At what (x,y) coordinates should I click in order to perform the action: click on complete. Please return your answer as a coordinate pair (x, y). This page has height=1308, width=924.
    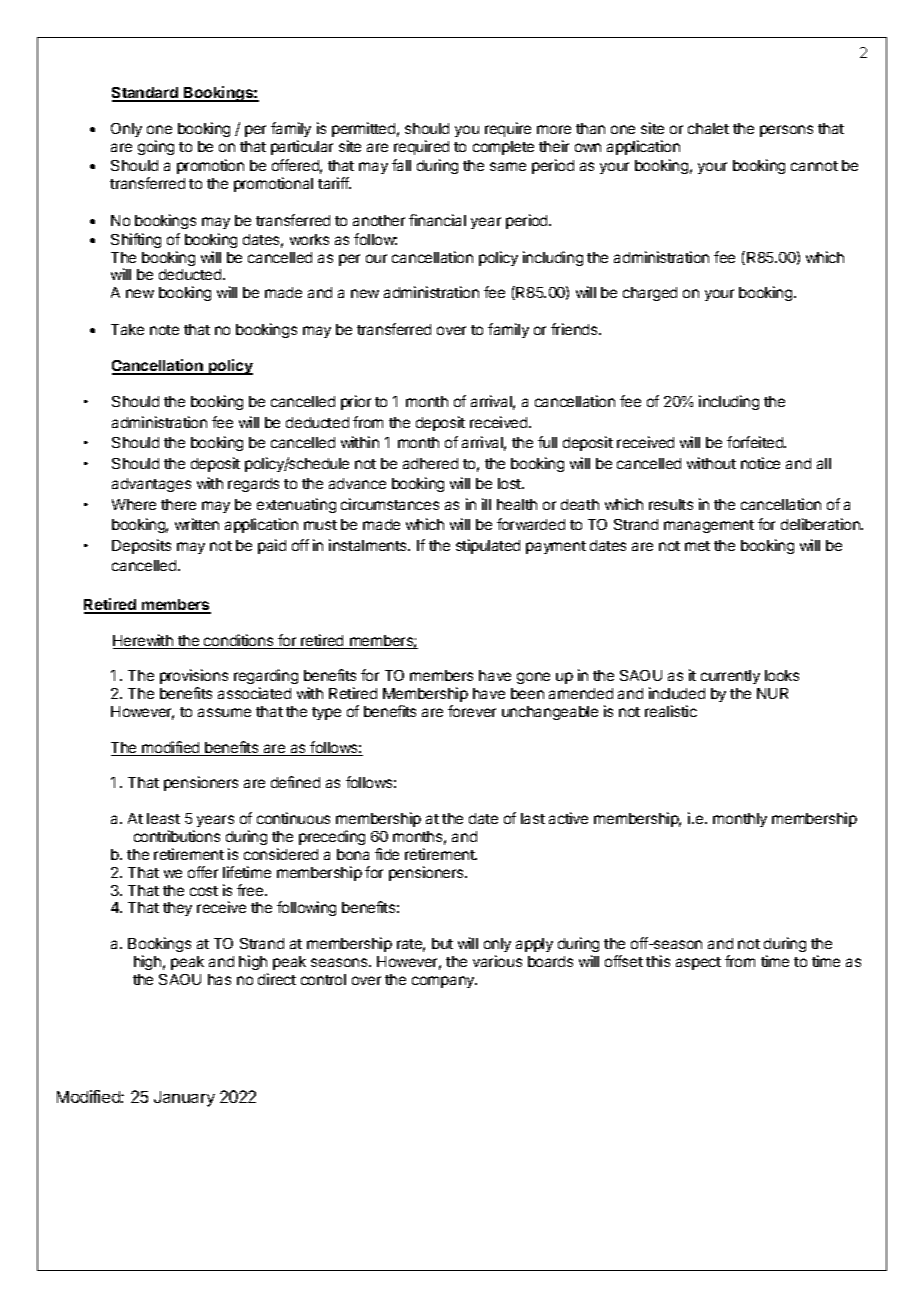
    Looking at the image, I should click on (503, 148).
